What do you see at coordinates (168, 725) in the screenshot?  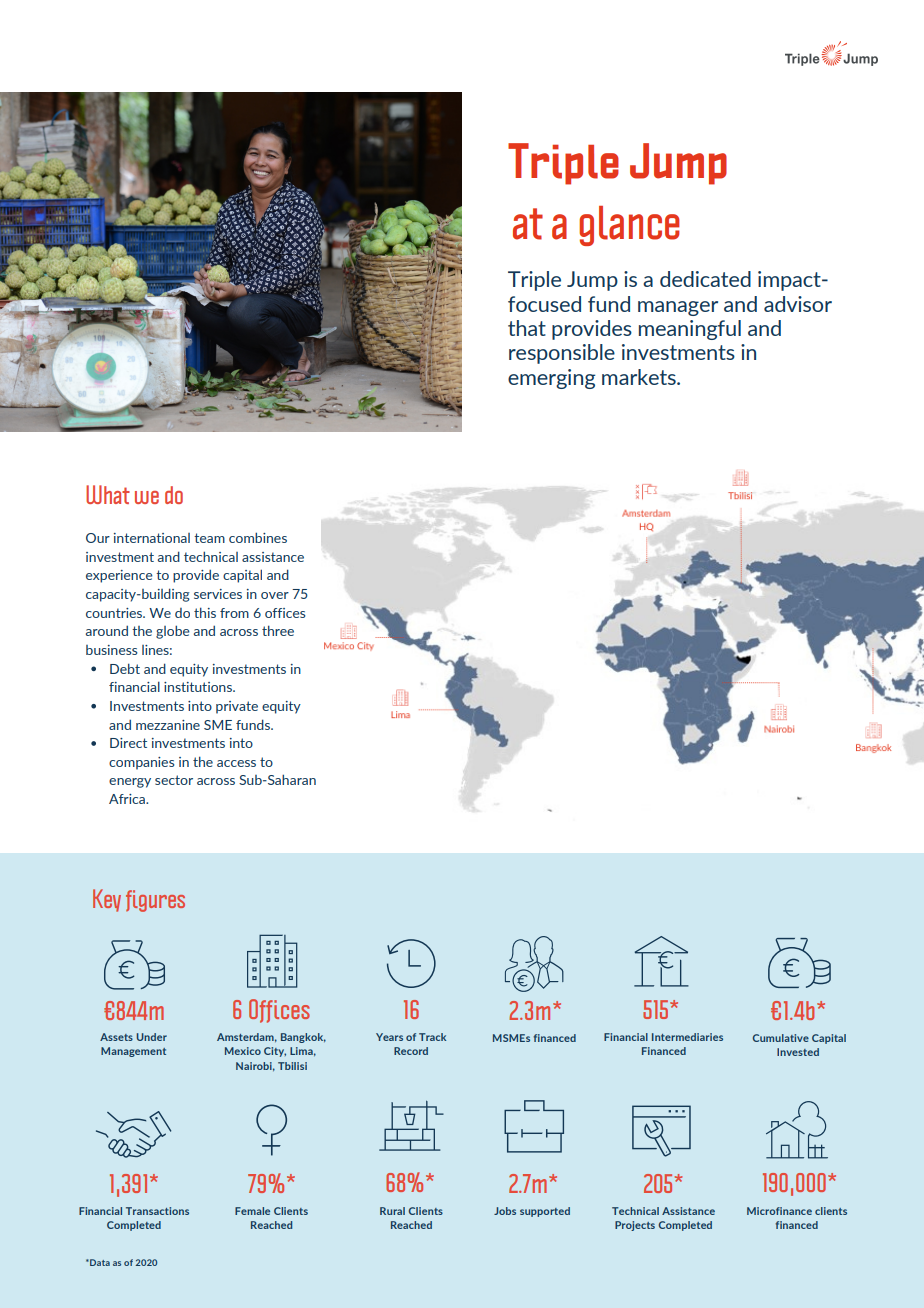 I see `mezzanine` at bounding box center [168, 725].
